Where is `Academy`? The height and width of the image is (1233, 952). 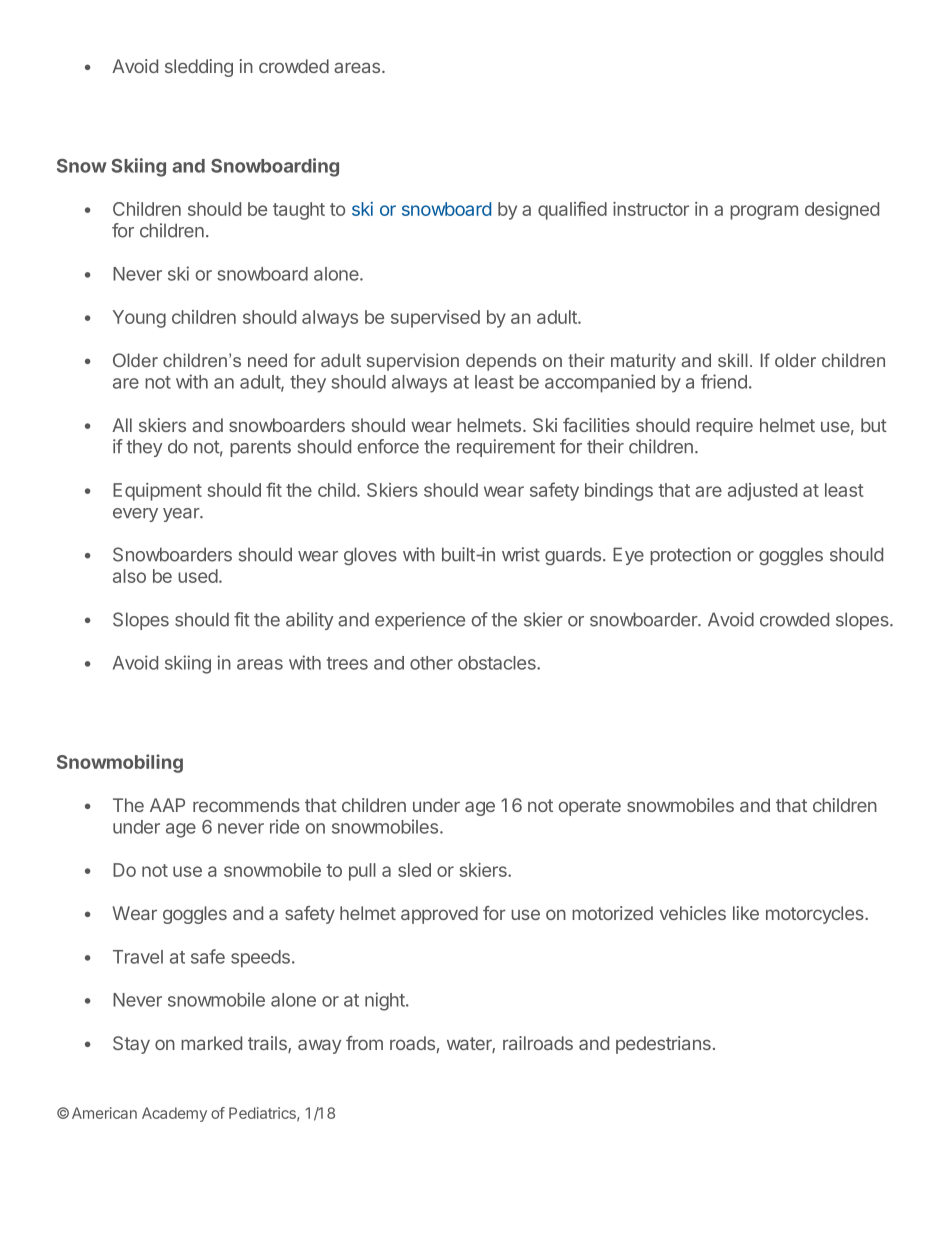
Academy is located at coordinates (174, 1114).
